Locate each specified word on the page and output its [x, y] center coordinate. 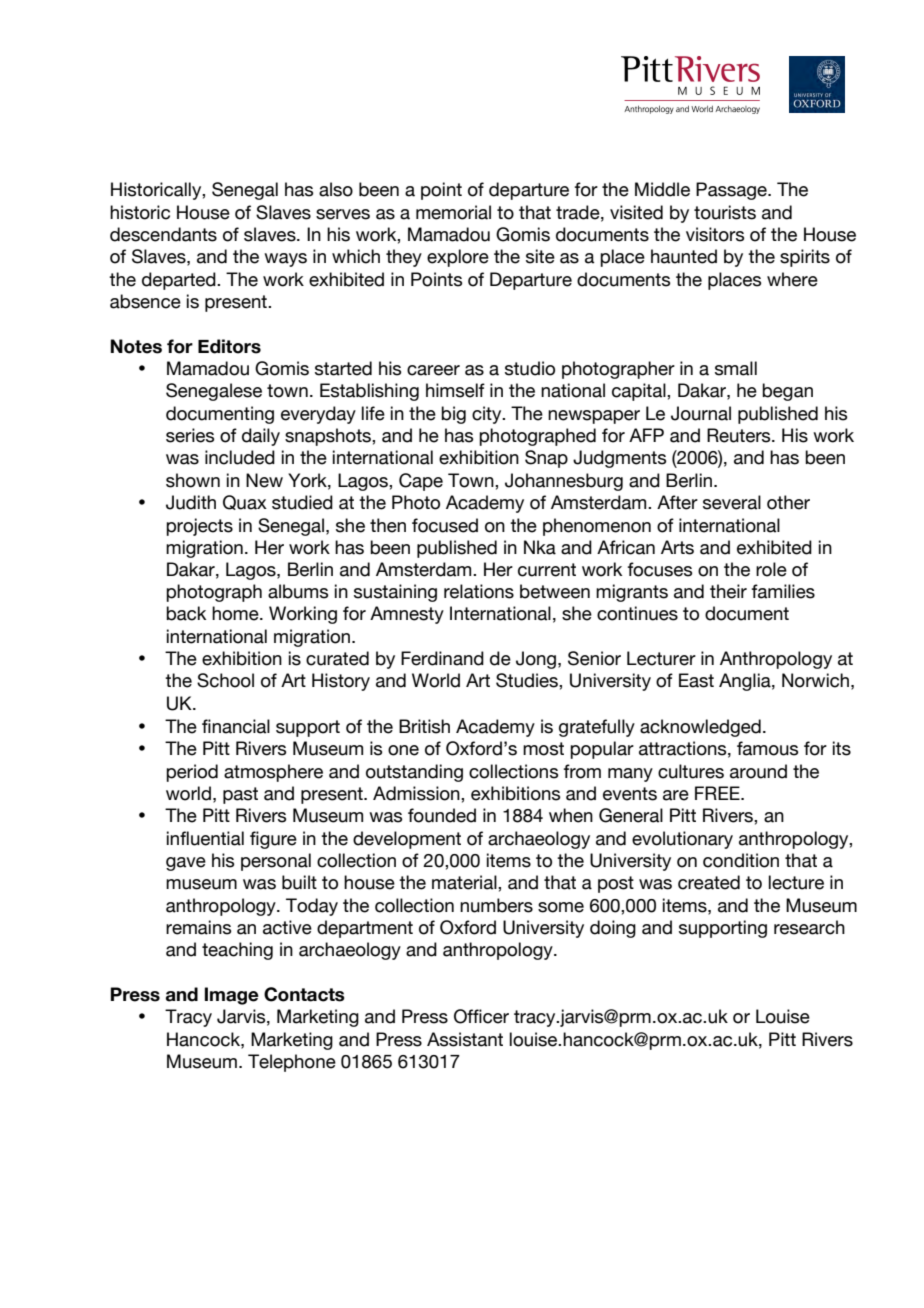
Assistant [465, 1039]
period [192, 773]
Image [232, 996]
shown [193, 480]
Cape [421, 482]
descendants [163, 234]
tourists [725, 212]
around [758, 771]
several [732, 502]
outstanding [414, 773]
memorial [453, 212]
